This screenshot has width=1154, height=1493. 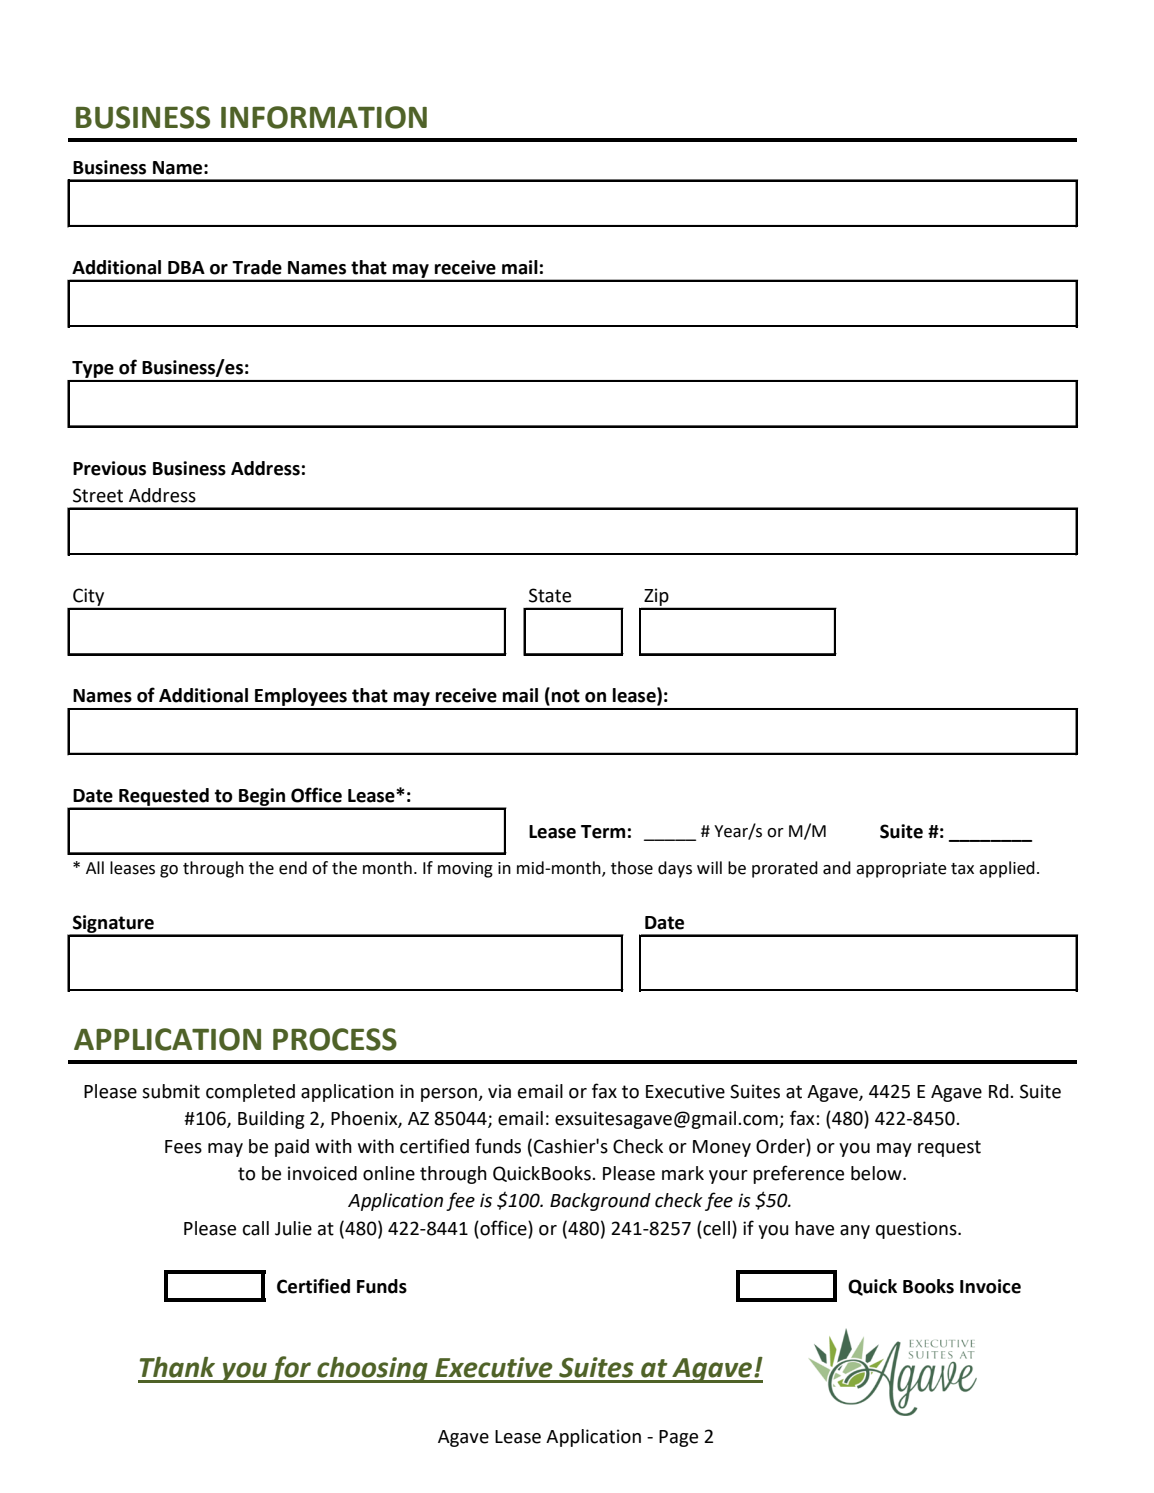 What do you see at coordinates (837, 868) in the screenshot?
I see `and` at bounding box center [837, 868].
